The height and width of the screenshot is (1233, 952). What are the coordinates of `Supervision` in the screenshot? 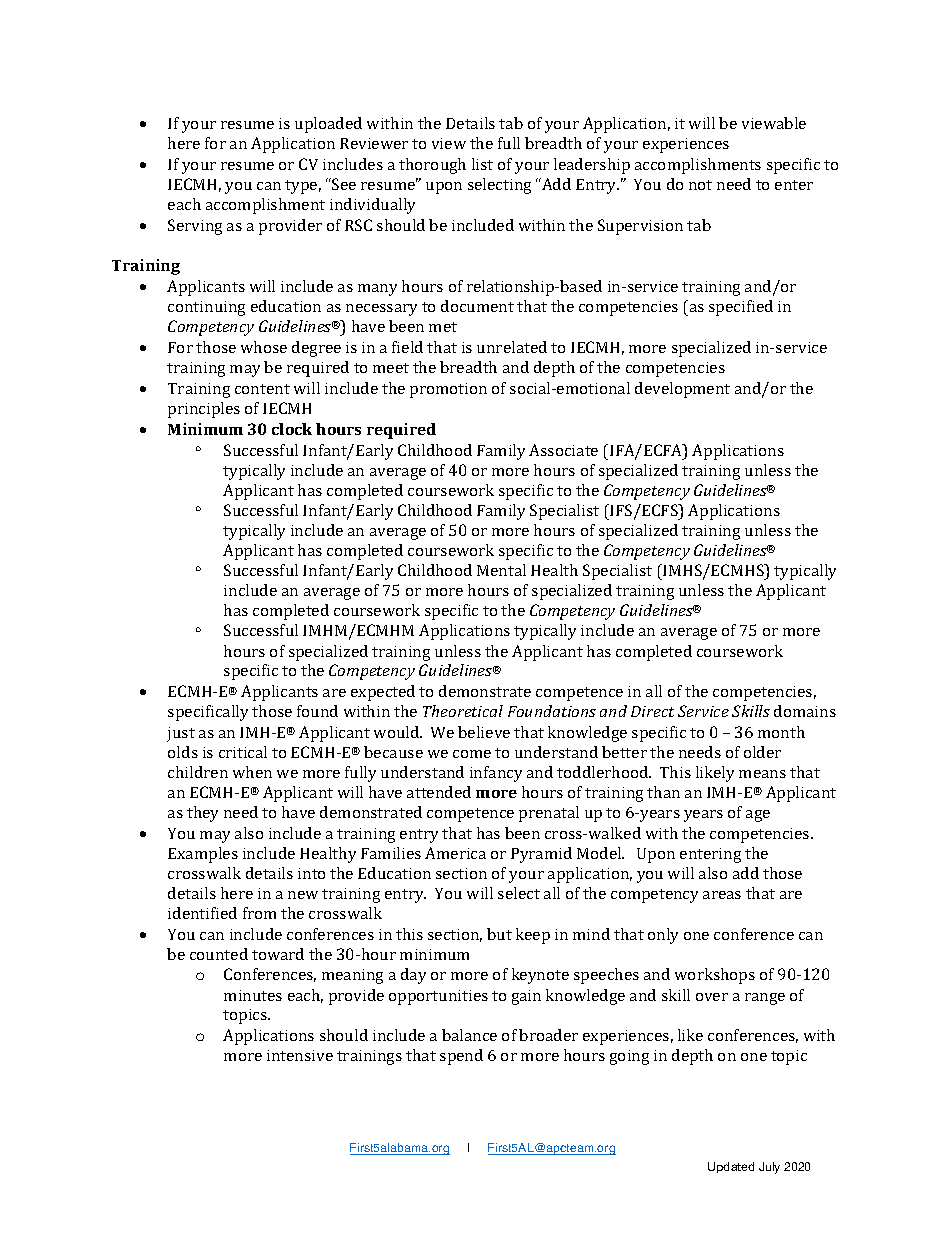 It's located at (640, 227).
